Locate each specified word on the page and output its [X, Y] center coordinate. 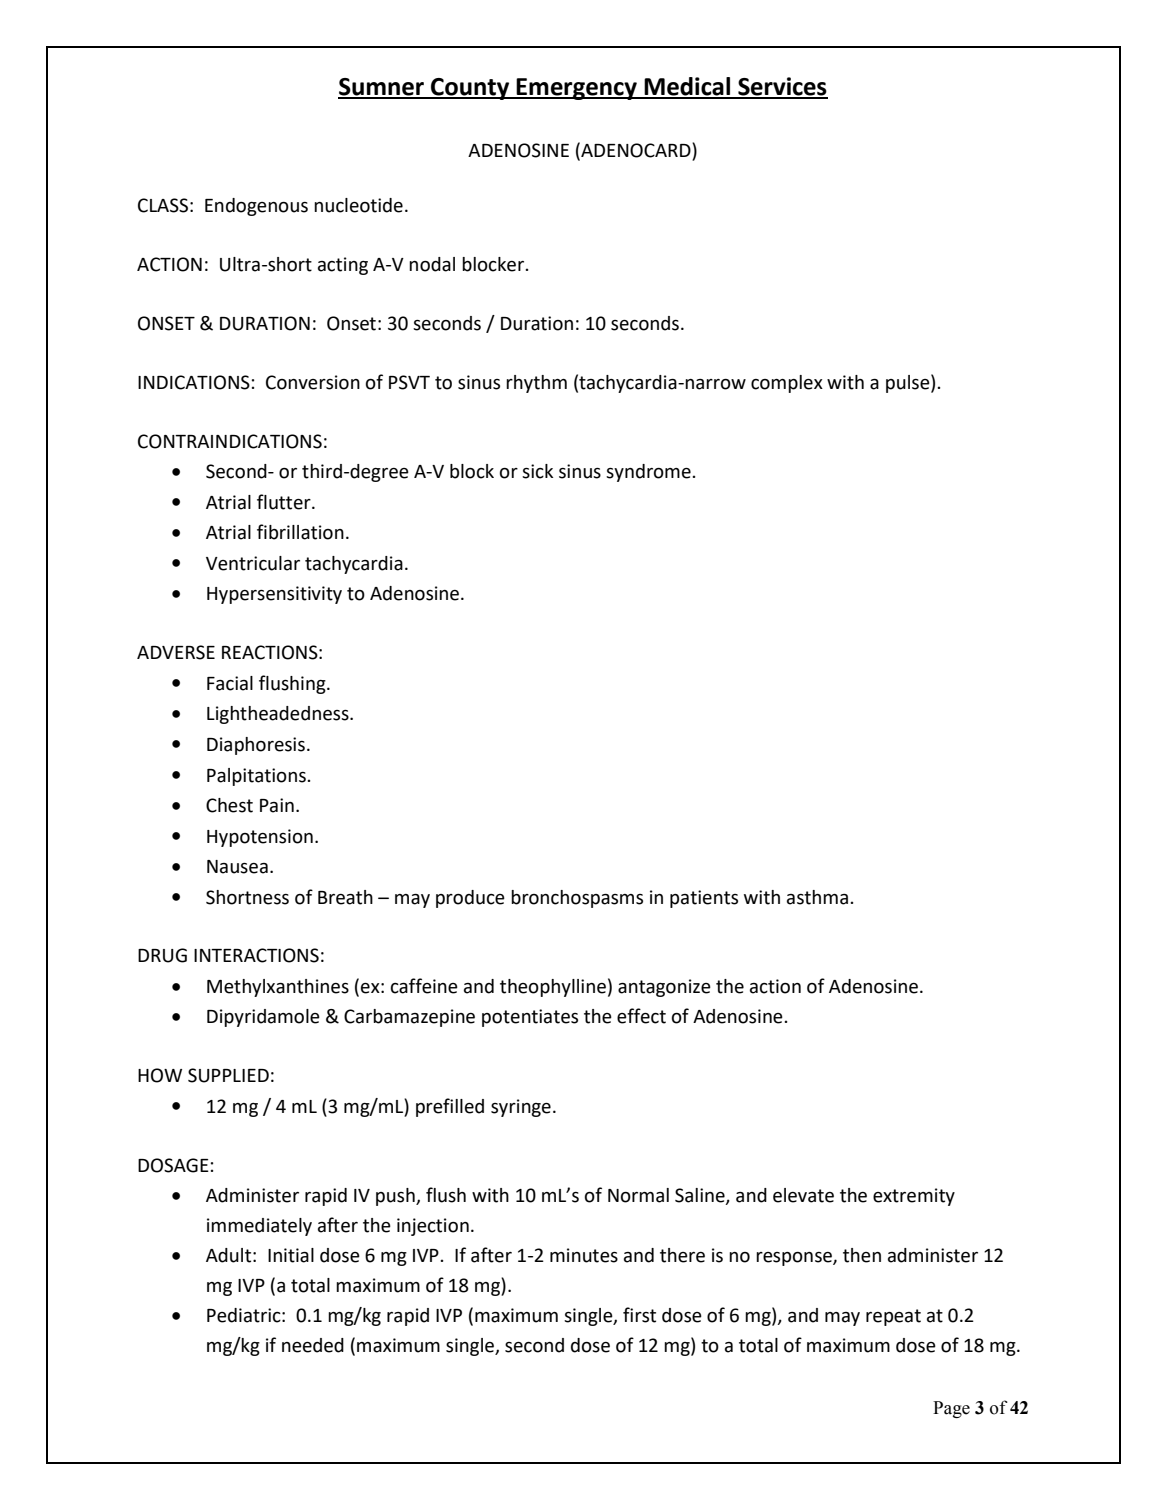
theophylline [553, 988]
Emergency [577, 89]
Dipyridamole [263, 1018]
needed [313, 1345]
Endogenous [256, 207]
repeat [893, 1317]
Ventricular [253, 563]
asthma [817, 897]
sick [537, 471]
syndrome [649, 473]
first [639, 1315]
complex [787, 384]
